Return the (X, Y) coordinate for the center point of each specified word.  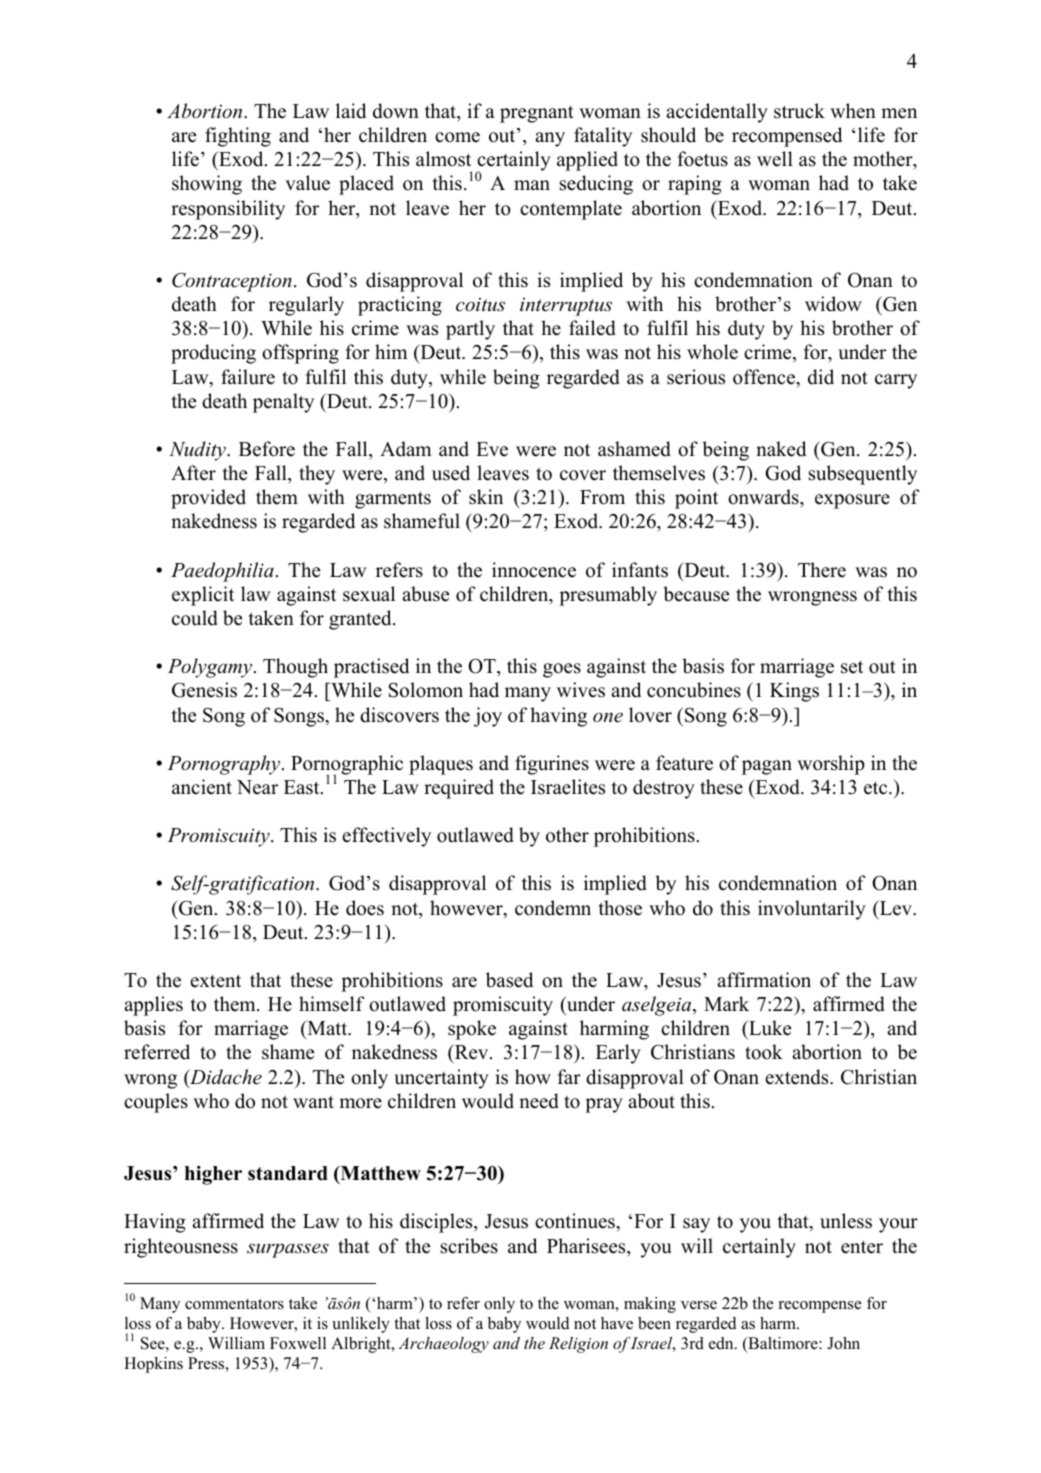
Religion (578, 1345)
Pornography (225, 765)
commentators (234, 1304)
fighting (238, 137)
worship (831, 765)
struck (799, 111)
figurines (552, 765)
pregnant (537, 114)
